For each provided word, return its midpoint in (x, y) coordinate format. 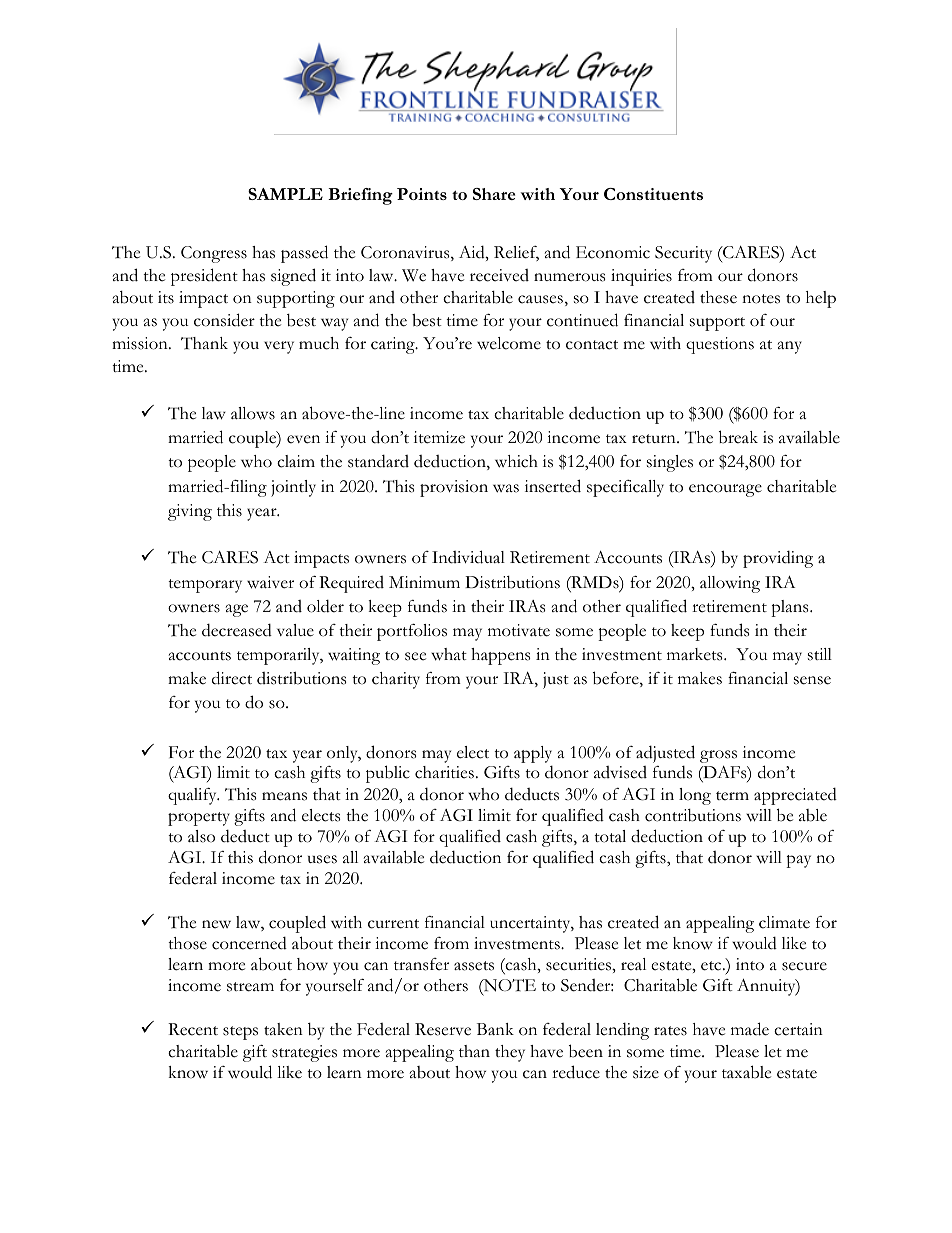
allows (253, 413)
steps (240, 1033)
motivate (519, 630)
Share (494, 194)
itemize (439, 437)
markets (696, 654)
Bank (495, 1029)
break (738, 437)
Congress (214, 254)
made (750, 1029)
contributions (693, 815)
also (201, 836)
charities (444, 772)
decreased (237, 630)
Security (683, 254)
